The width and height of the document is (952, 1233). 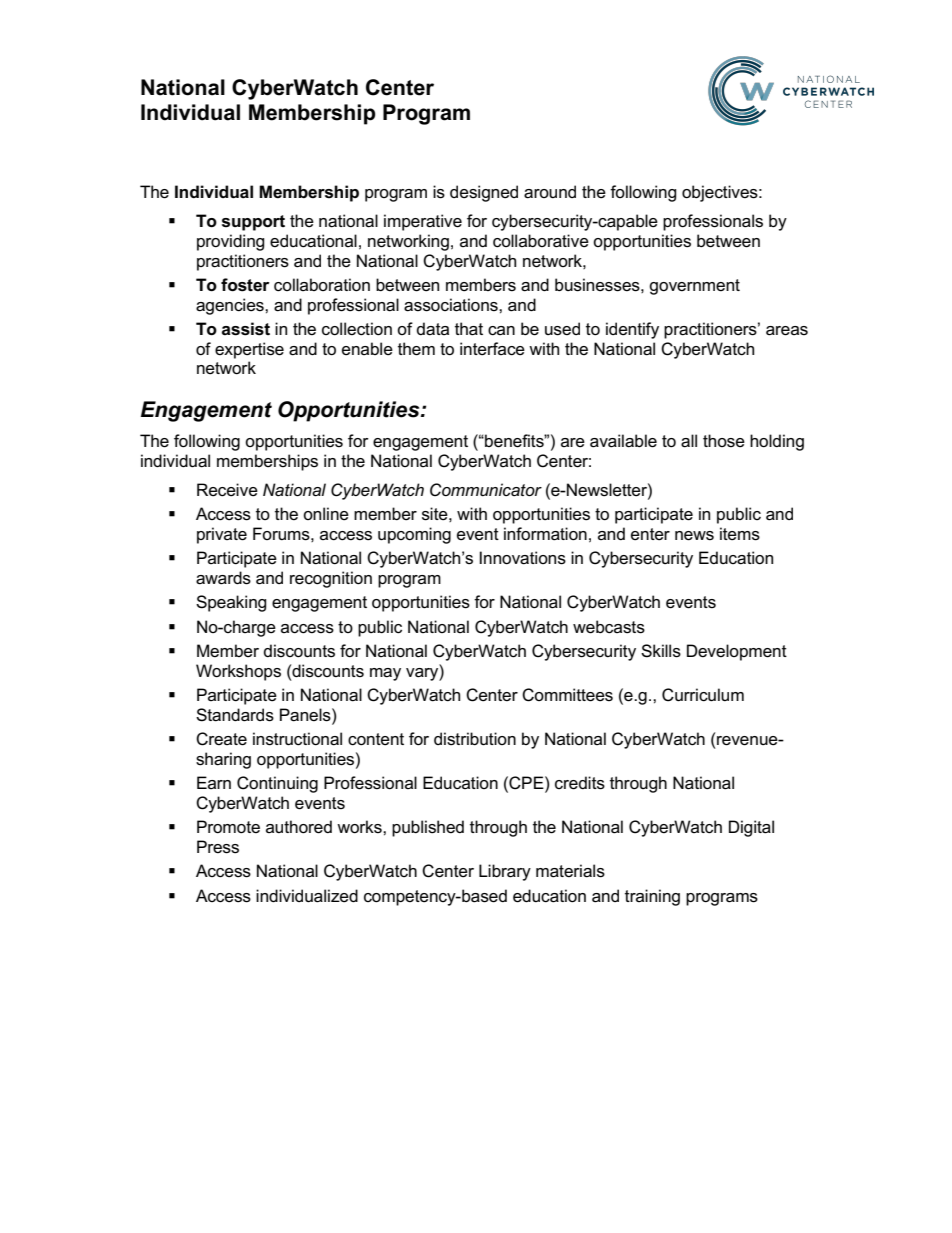 What do you see at coordinates (492, 349) in the document?
I see `interface` at bounding box center [492, 349].
